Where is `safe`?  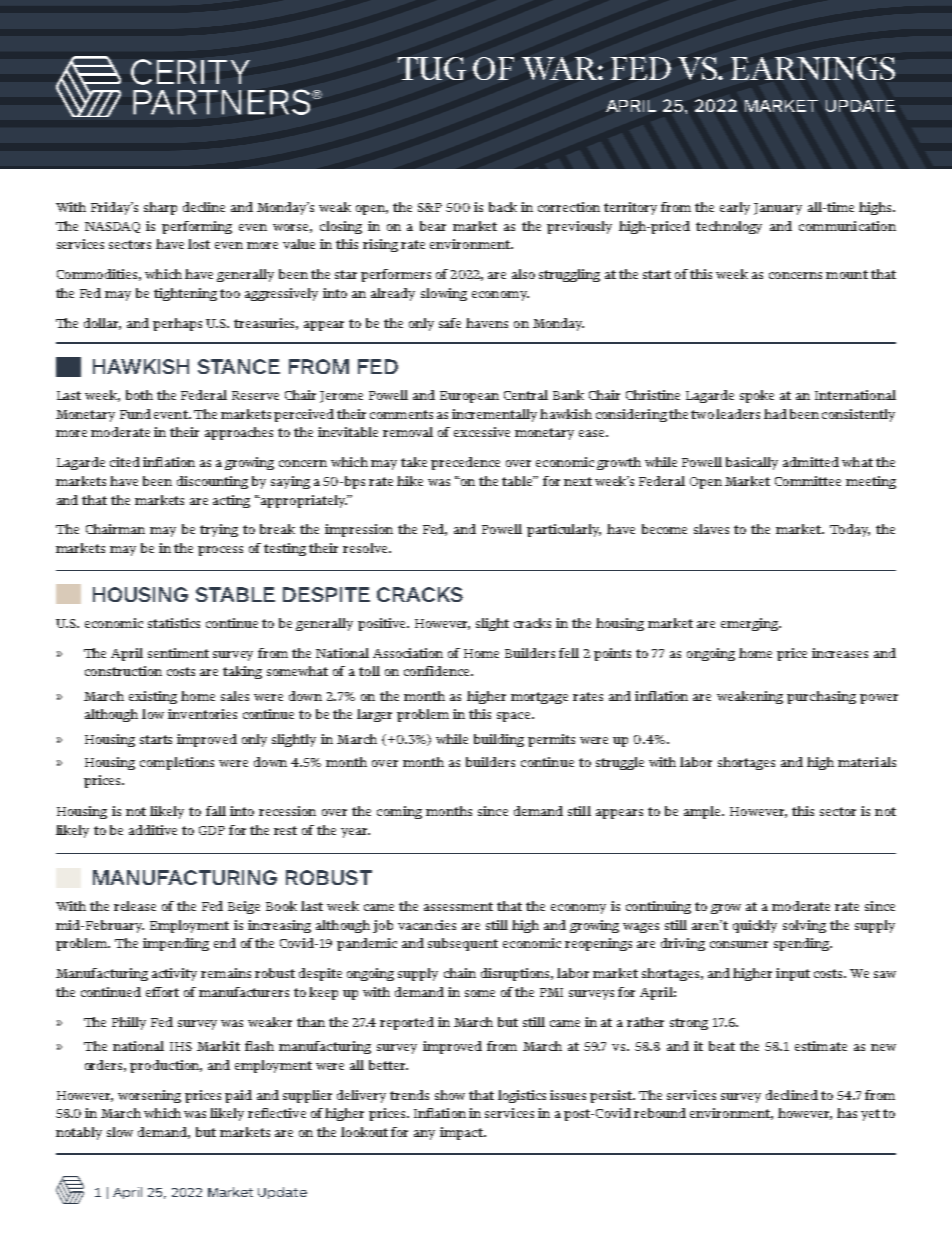
safe is located at coordinates (450, 323).
